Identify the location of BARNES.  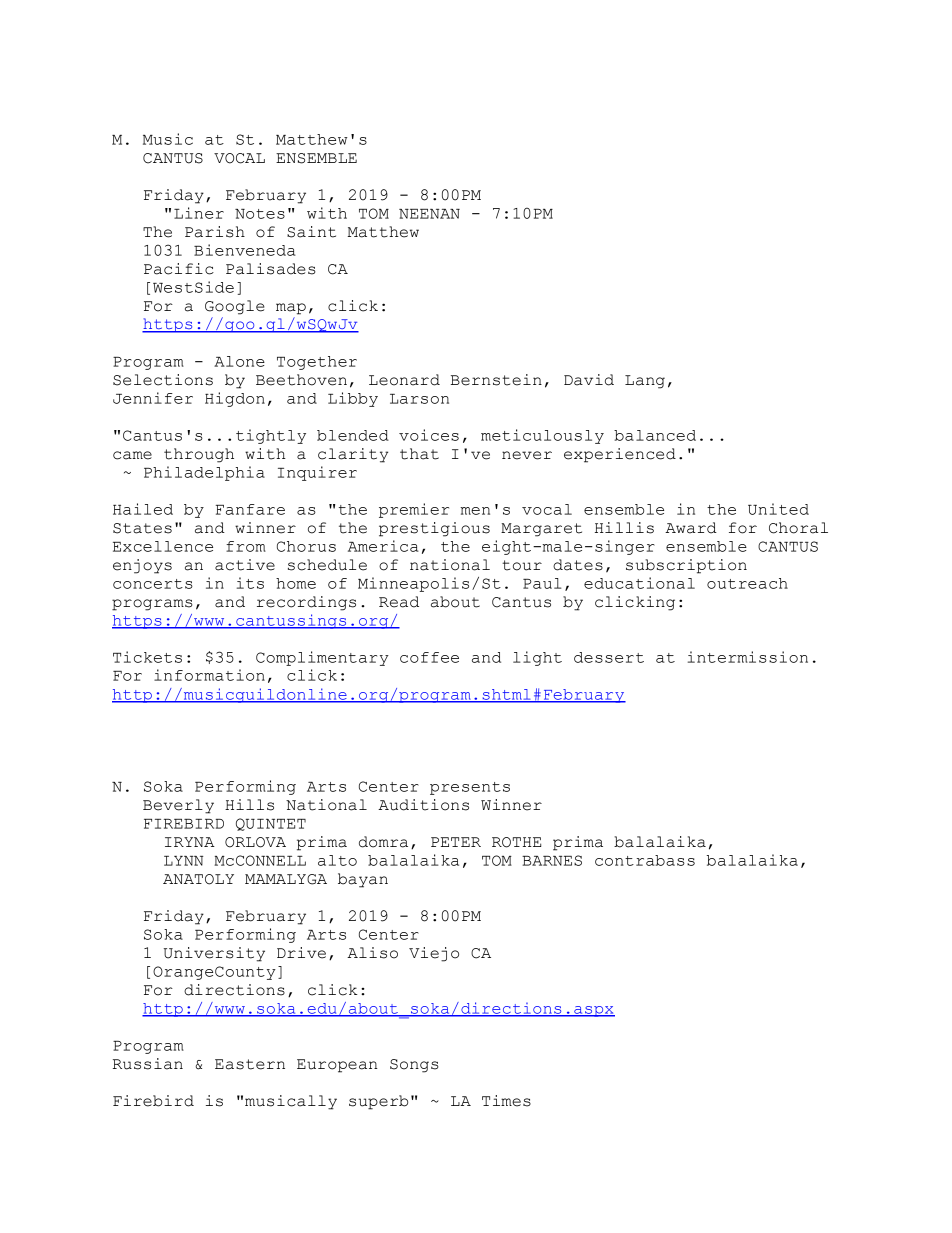
(552, 860).
